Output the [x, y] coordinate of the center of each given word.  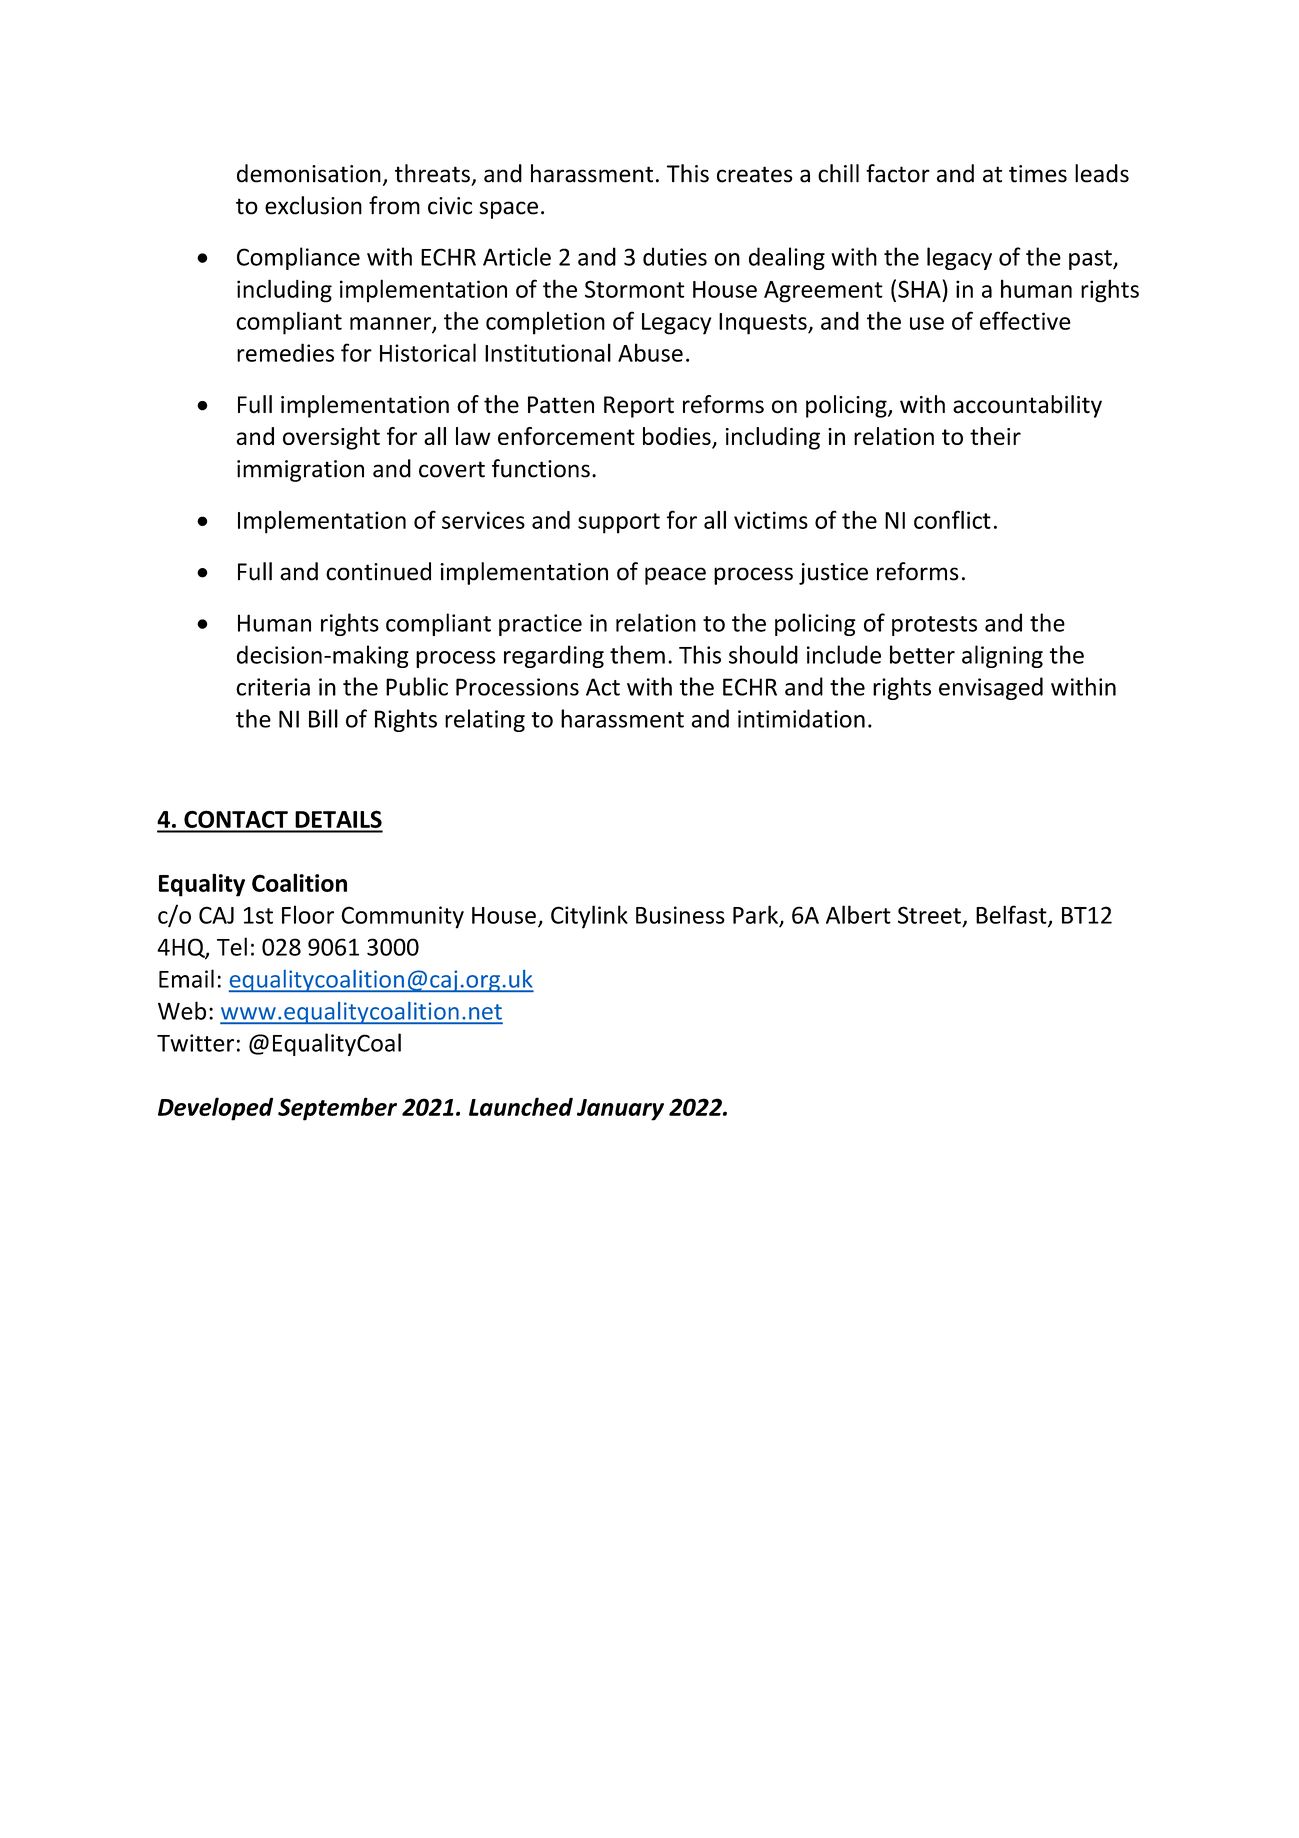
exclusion [313, 205]
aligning [1002, 656]
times [1038, 174]
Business [680, 915]
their [995, 436]
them [637, 654]
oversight [331, 438]
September [337, 1109]
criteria [273, 687]
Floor [308, 914]
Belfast [1012, 915]
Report [639, 407]
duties [675, 256]
